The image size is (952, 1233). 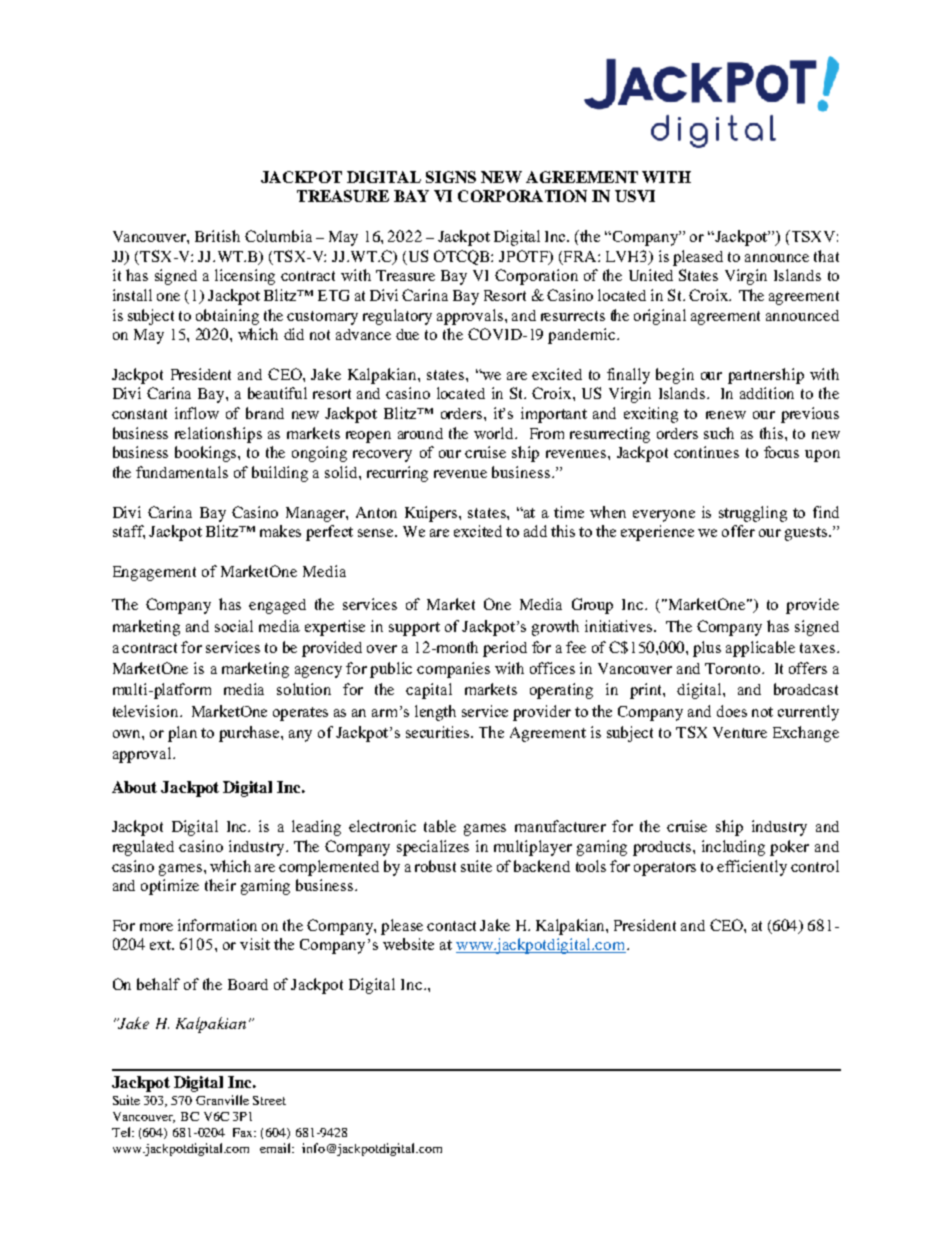 What do you see at coordinates (277, 1148) in the screenshot?
I see `email` at bounding box center [277, 1148].
